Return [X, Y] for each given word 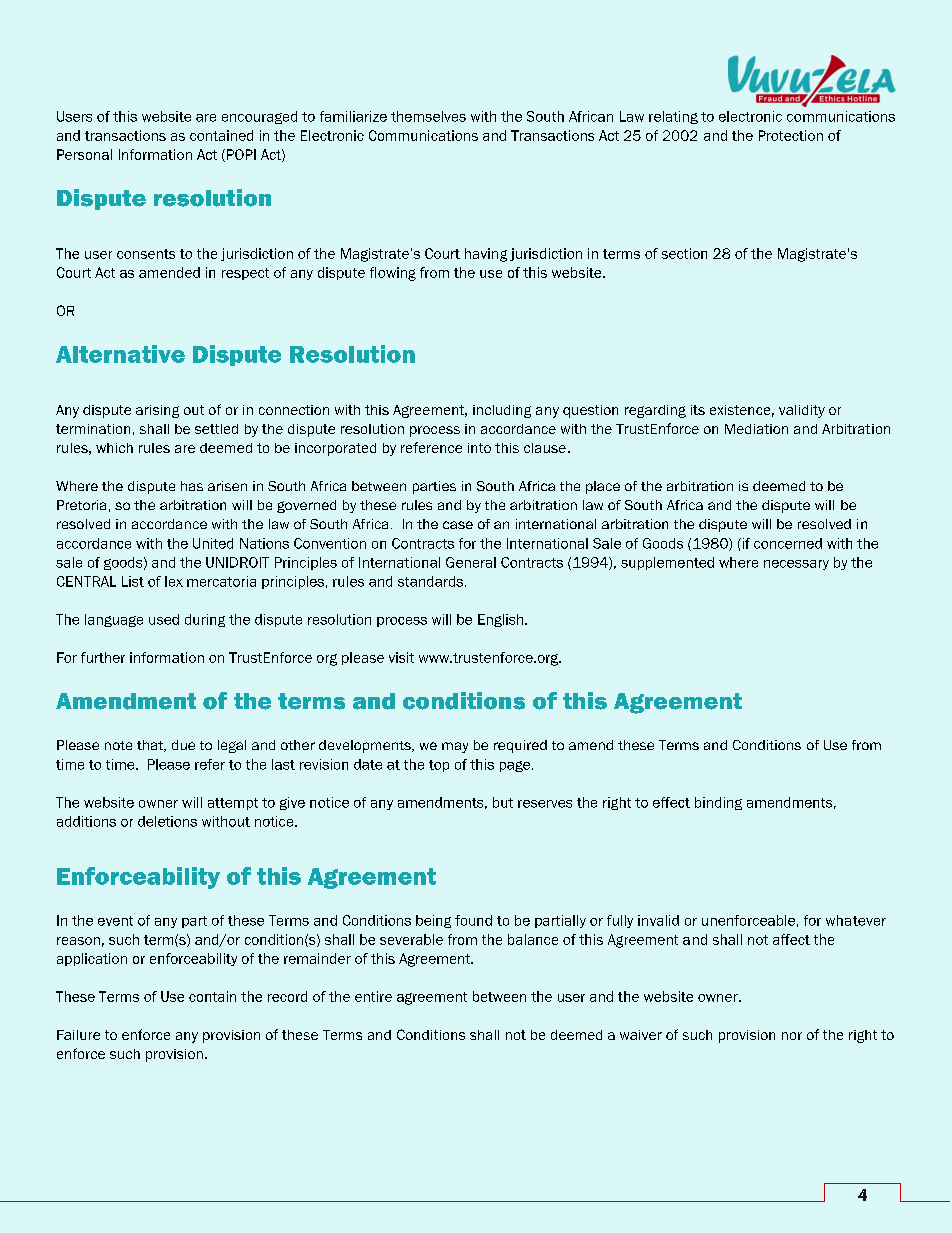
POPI [240, 155]
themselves [428, 116]
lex [174, 581]
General [471, 562]
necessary [796, 565]
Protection [791, 135]
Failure [78, 1035]
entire [373, 996]
